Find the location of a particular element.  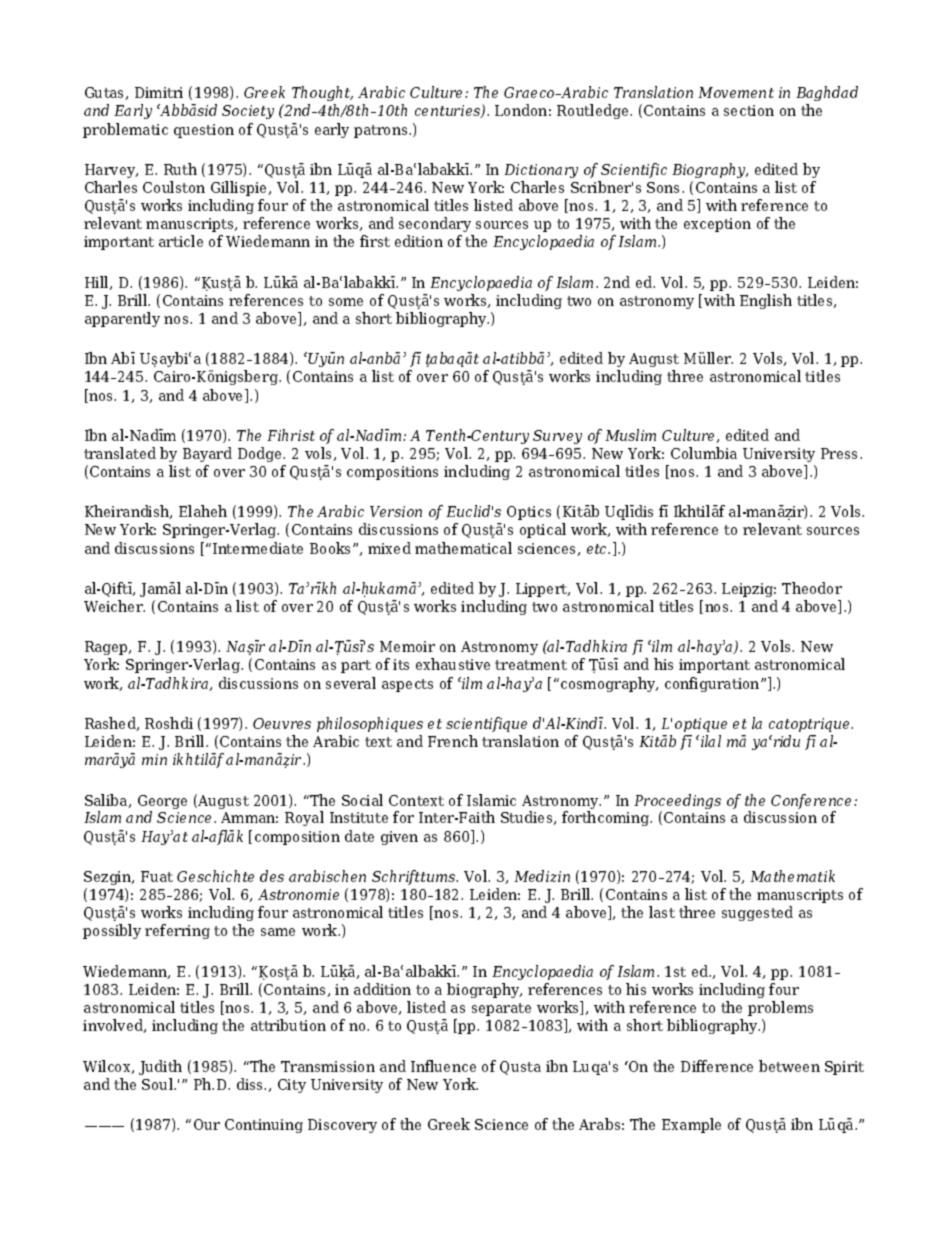

Soul is located at coordinates (159, 1084).
